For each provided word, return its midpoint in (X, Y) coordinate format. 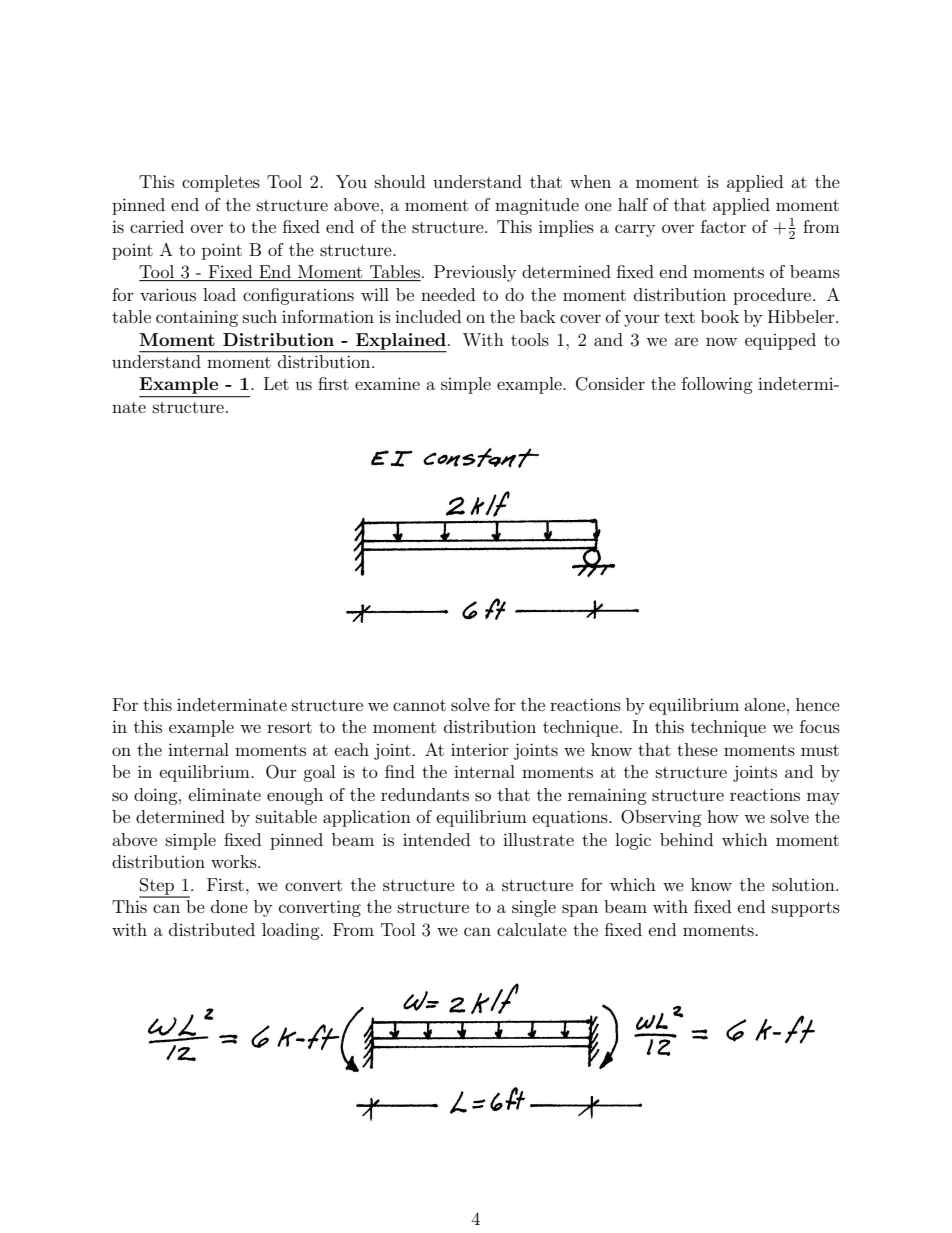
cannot (419, 705)
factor (723, 226)
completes (221, 183)
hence (818, 704)
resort (289, 727)
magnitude (537, 206)
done (229, 906)
